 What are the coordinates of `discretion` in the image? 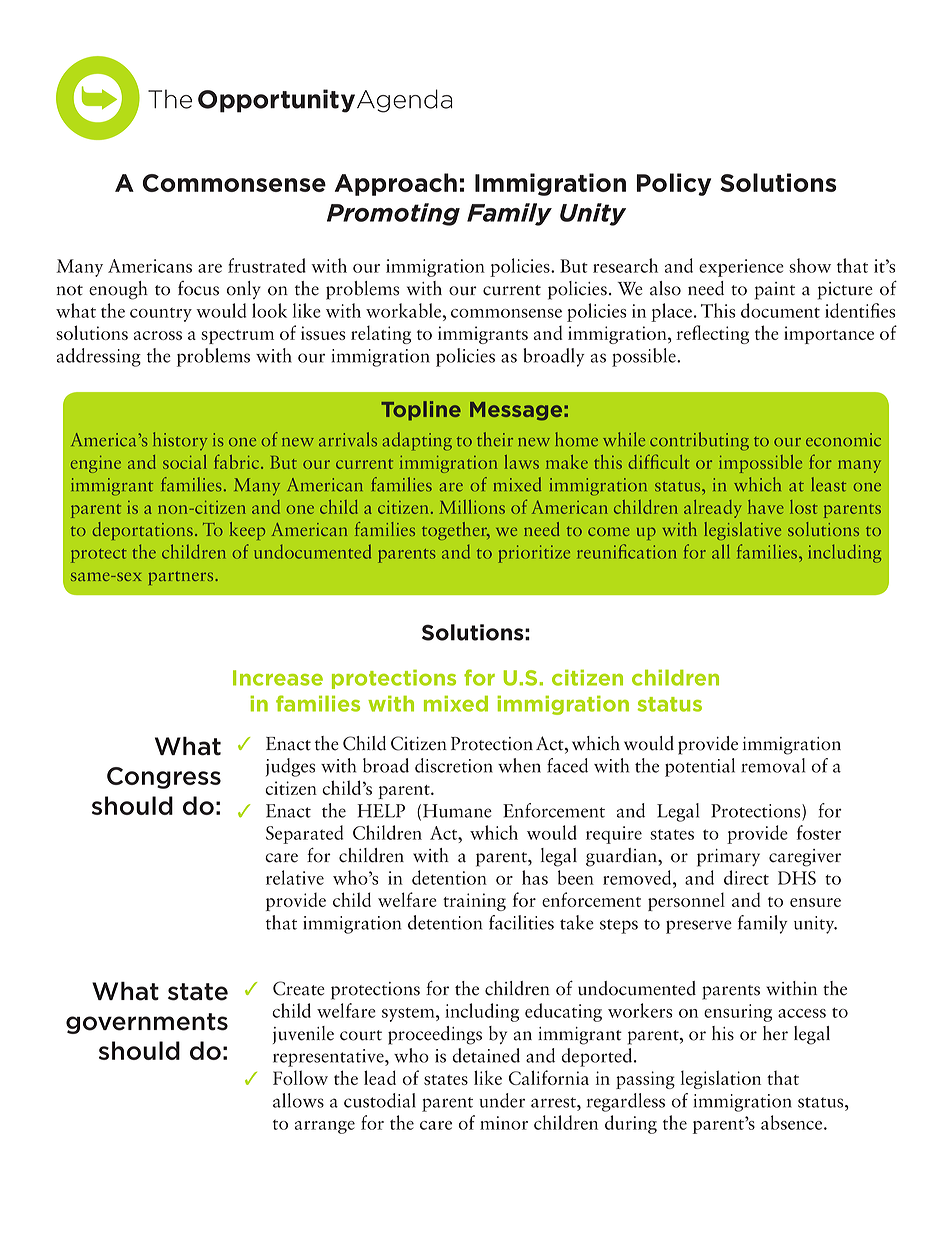 It's located at (454, 765).
